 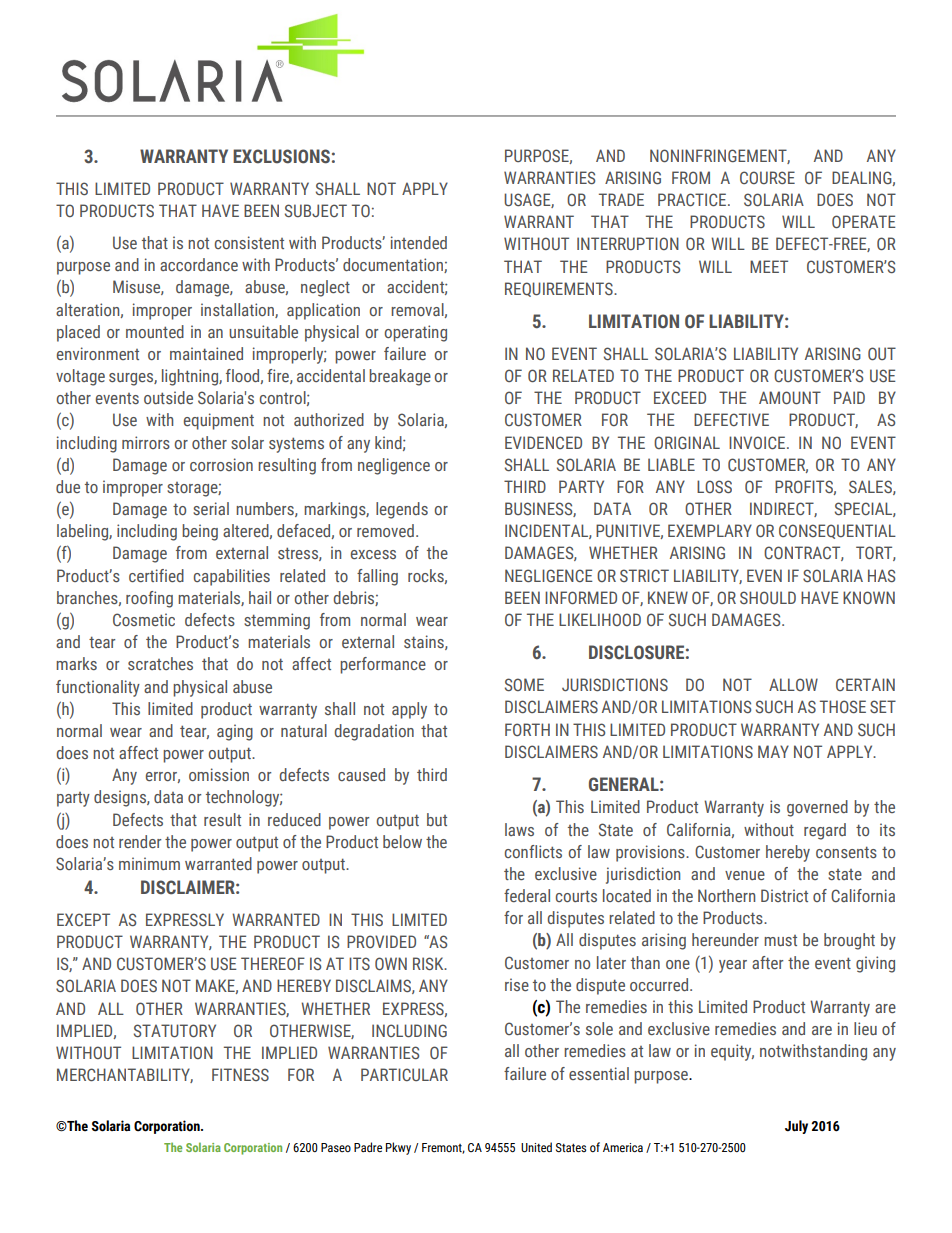 I want to click on removed, so click(x=385, y=530).
